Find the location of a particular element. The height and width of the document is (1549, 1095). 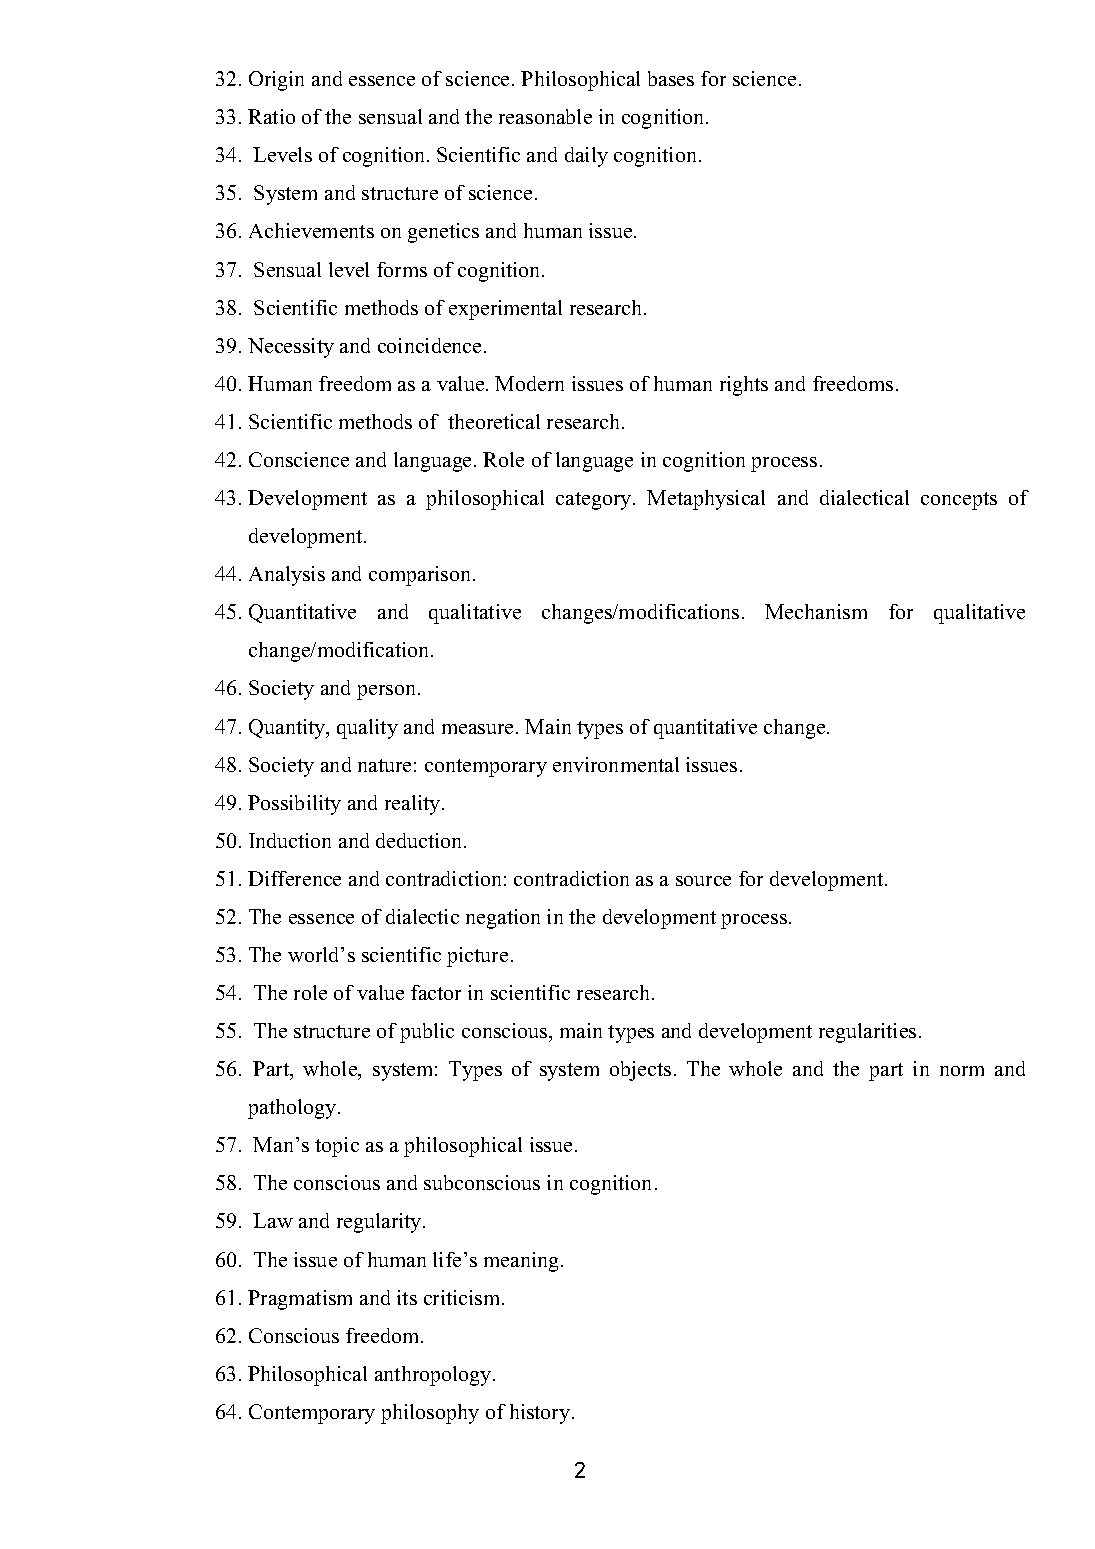

Mechanism is located at coordinates (816, 611).
